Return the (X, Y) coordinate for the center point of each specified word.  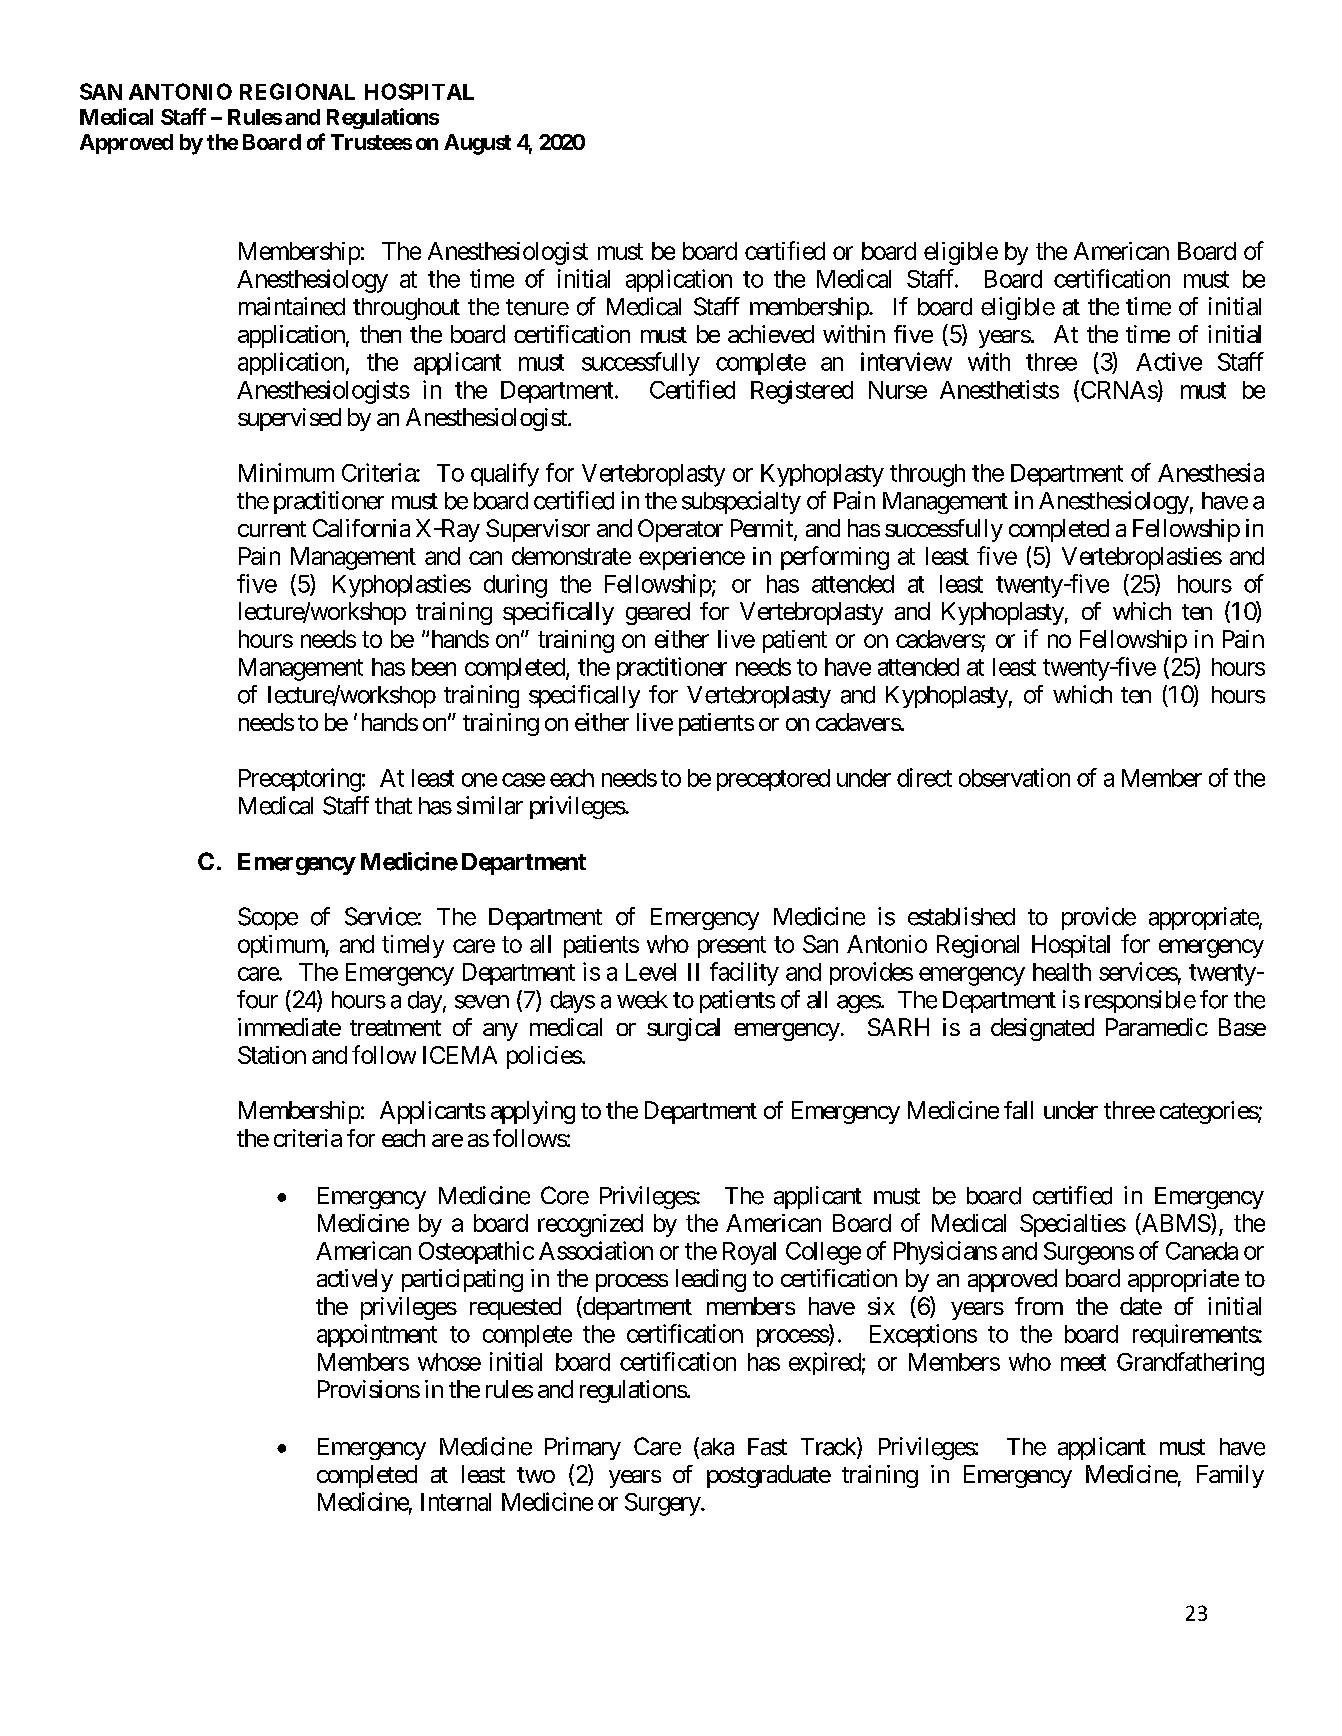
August (477, 144)
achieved (771, 334)
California (361, 528)
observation (1014, 777)
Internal (456, 1502)
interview (906, 361)
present (732, 947)
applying (533, 1112)
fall (1018, 1110)
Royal (749, 1253)
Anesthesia (1211, 472)
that (393, 806)
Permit (763, 529)
